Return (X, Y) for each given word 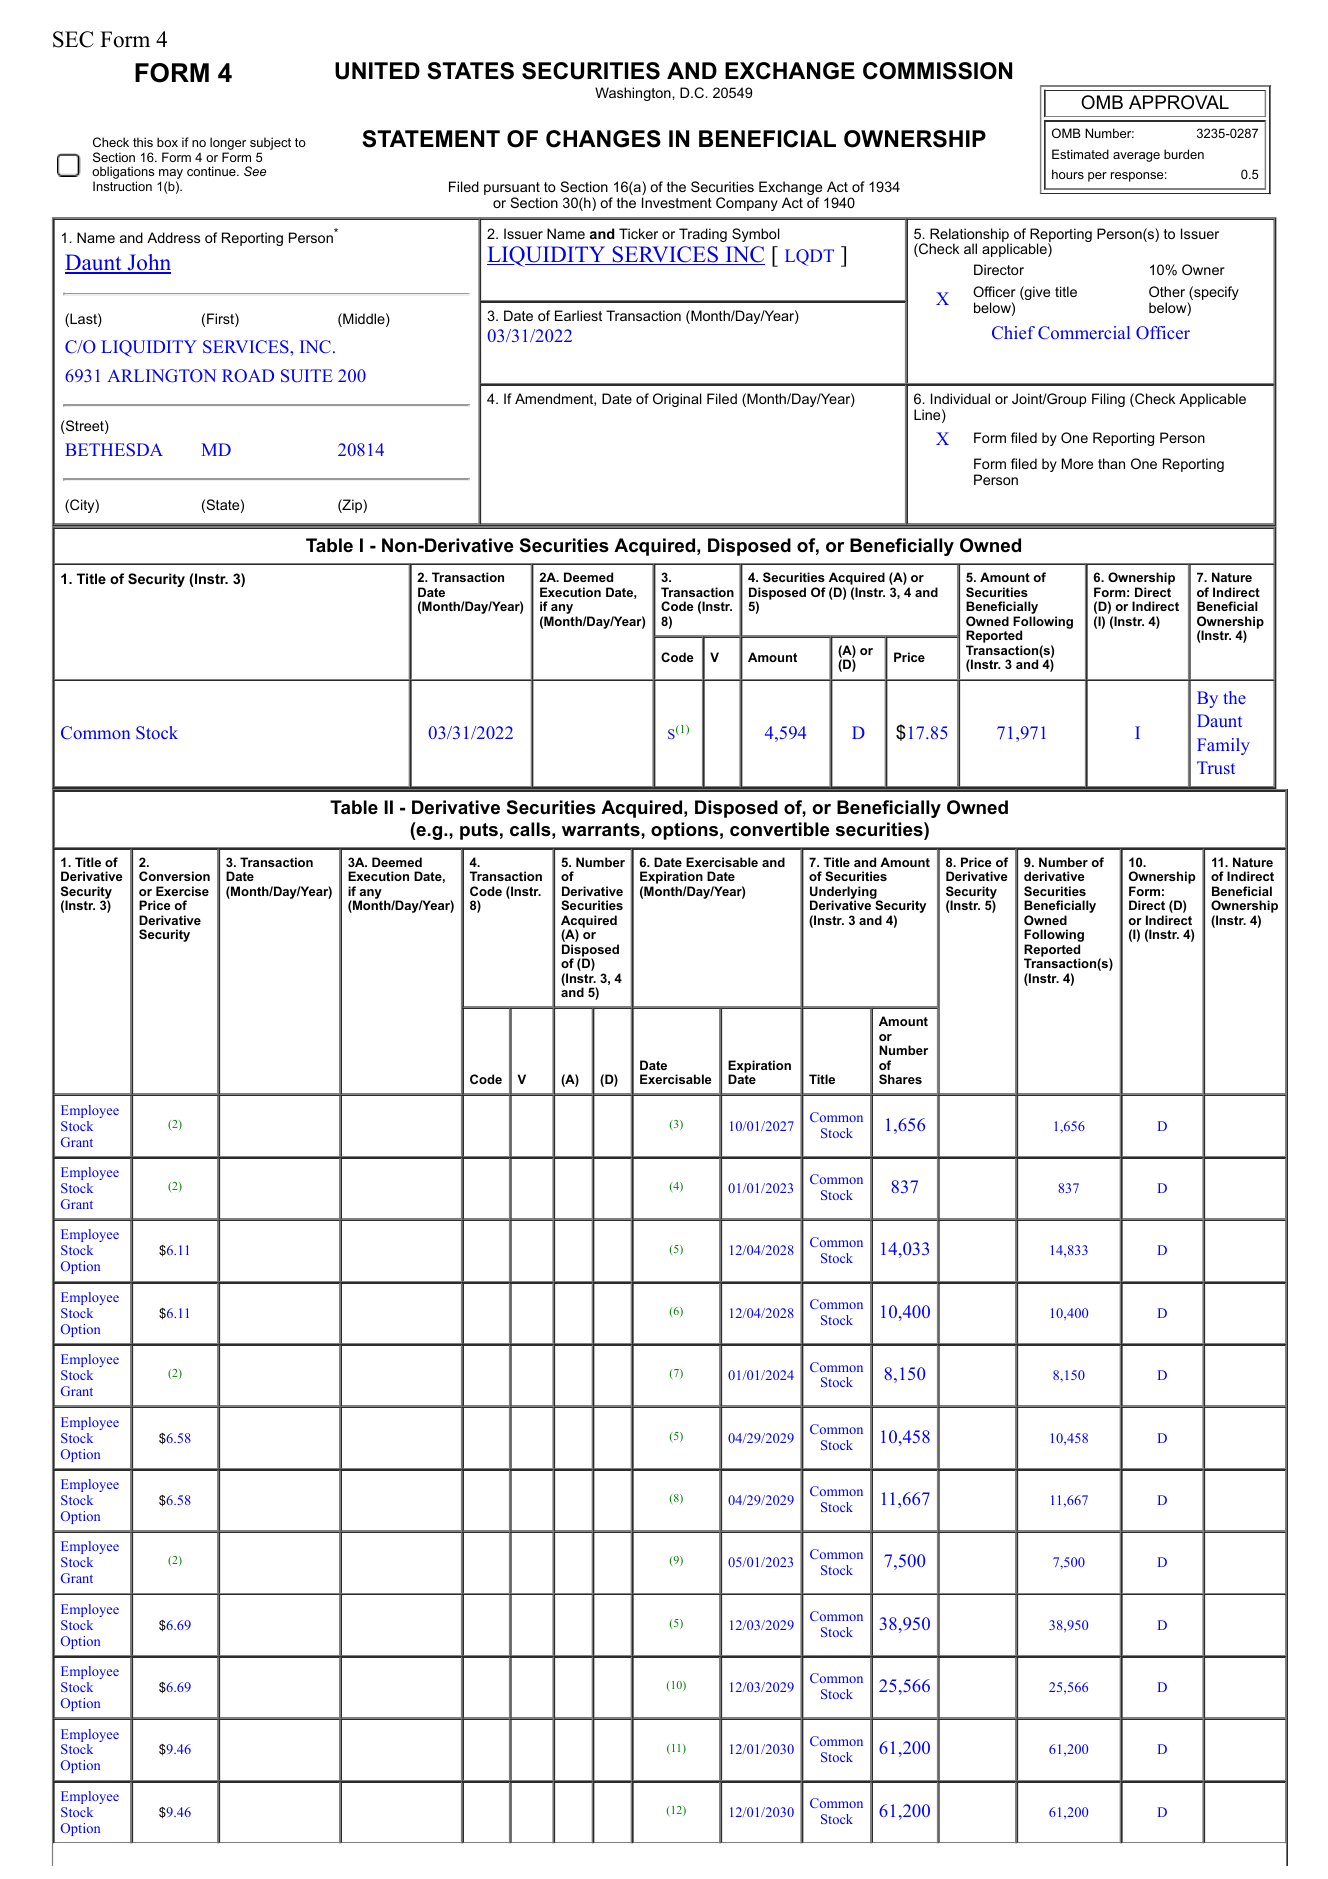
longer (228, 145)
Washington (634, 94)
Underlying (844, 893)
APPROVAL (1179, 102)
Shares (900, 1079)
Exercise (182, 891)
